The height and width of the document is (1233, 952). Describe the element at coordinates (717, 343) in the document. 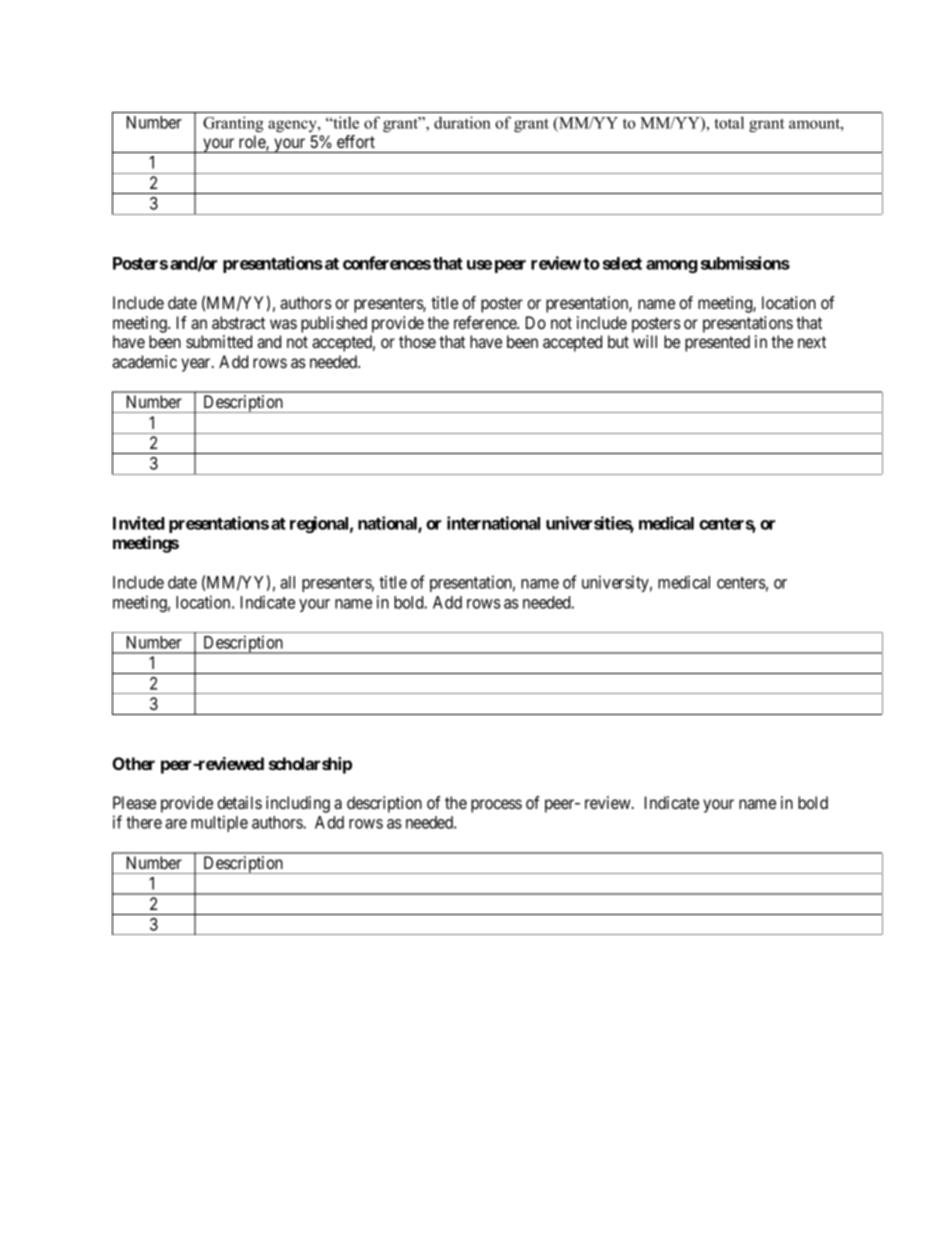

I see `presented` at that location.
